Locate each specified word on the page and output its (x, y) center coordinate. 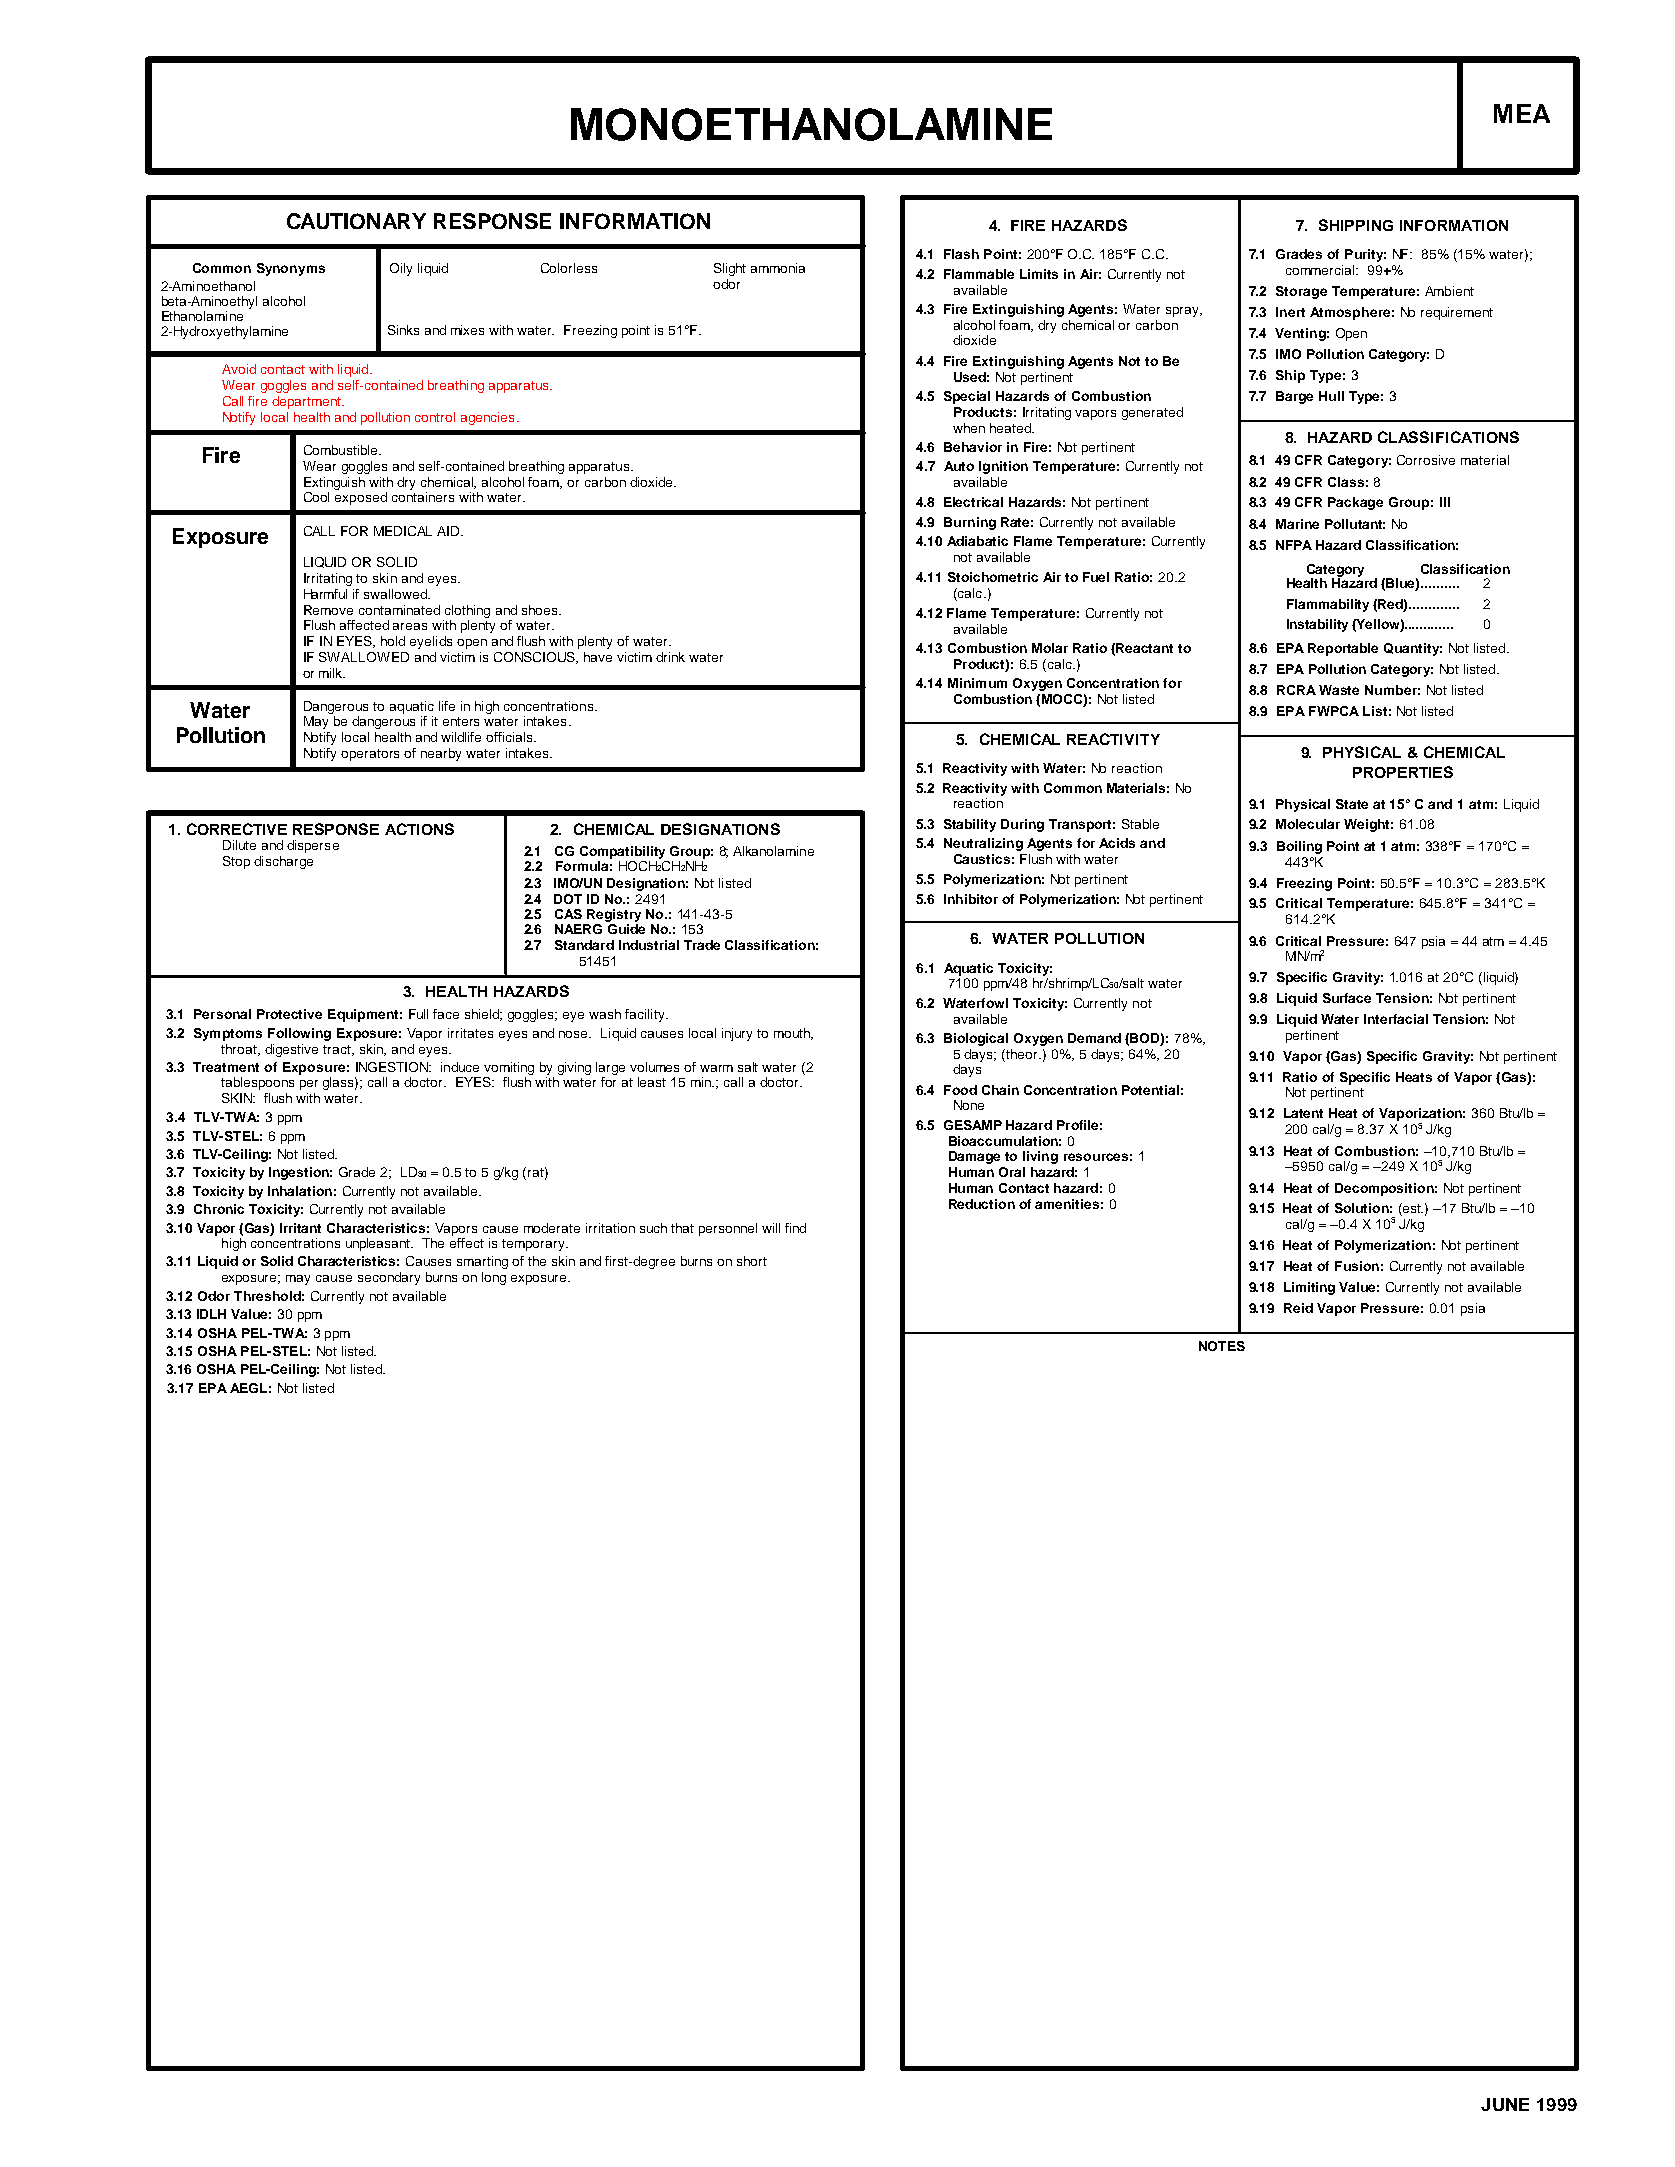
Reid (1298, 1308)
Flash (961, 254)
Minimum (977, 683)
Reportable (1343, 649)
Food (960, 1090)
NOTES (1222, 1346)
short (752, 1261)
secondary (389, 1278)
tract (338, 1050)
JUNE (1505, 2104)
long (494, 1278)
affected (364, 625)
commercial (1321, 270)
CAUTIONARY (356, 221)
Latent (1303, 1113)
